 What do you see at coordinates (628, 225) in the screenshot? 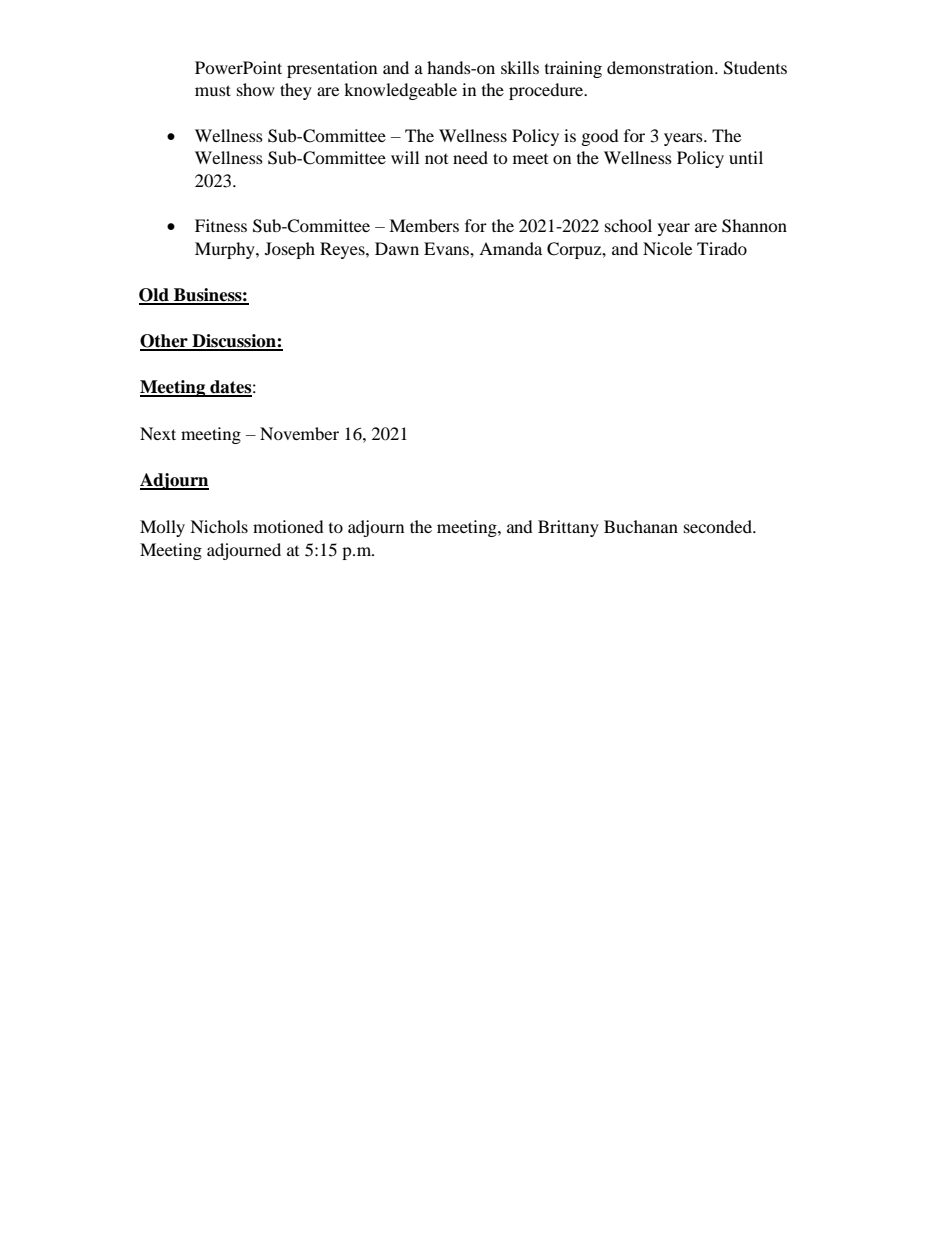
I see `school` at bounding box center [628, 225].
